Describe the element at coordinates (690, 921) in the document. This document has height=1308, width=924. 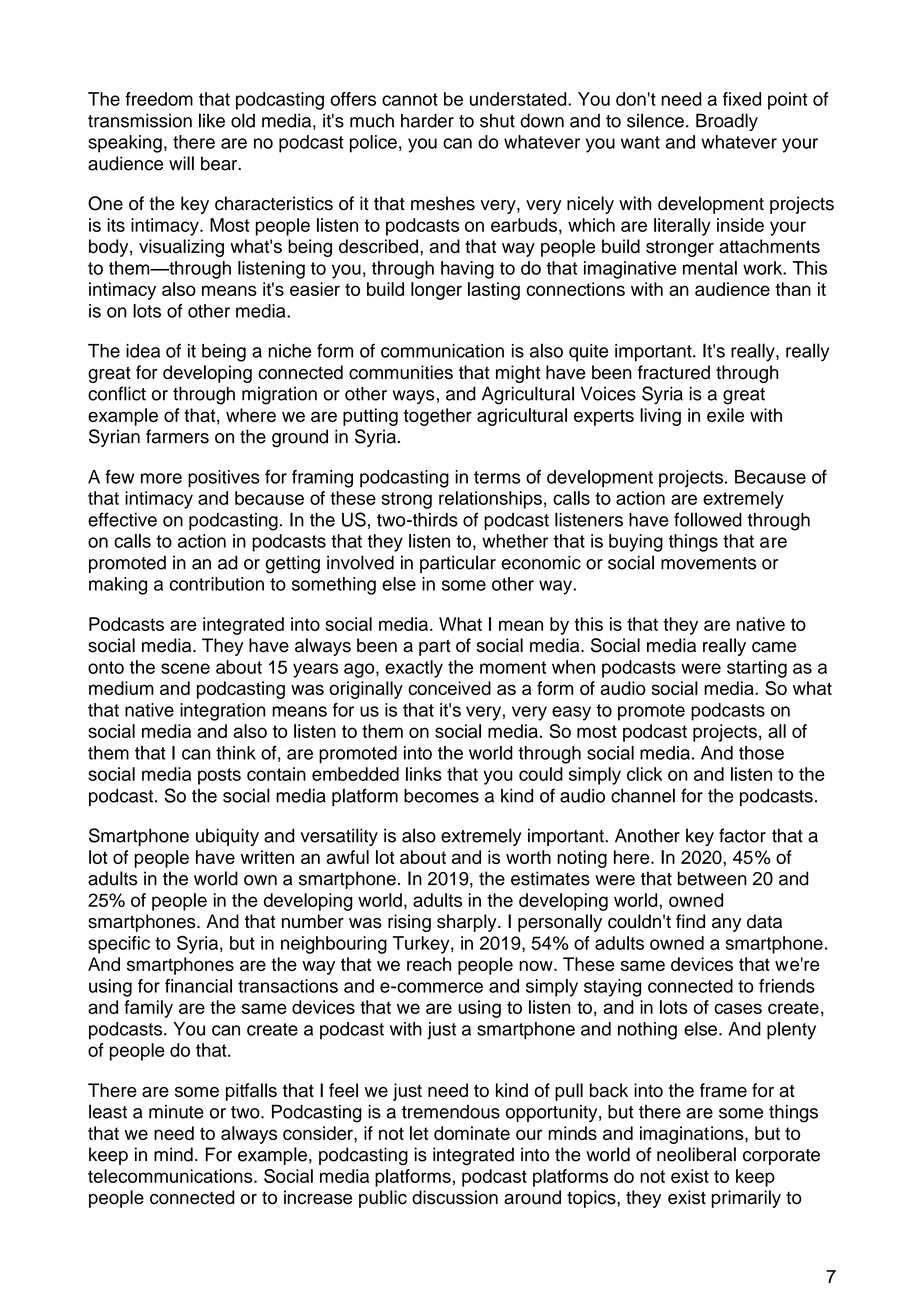
I see `find` at that location.
